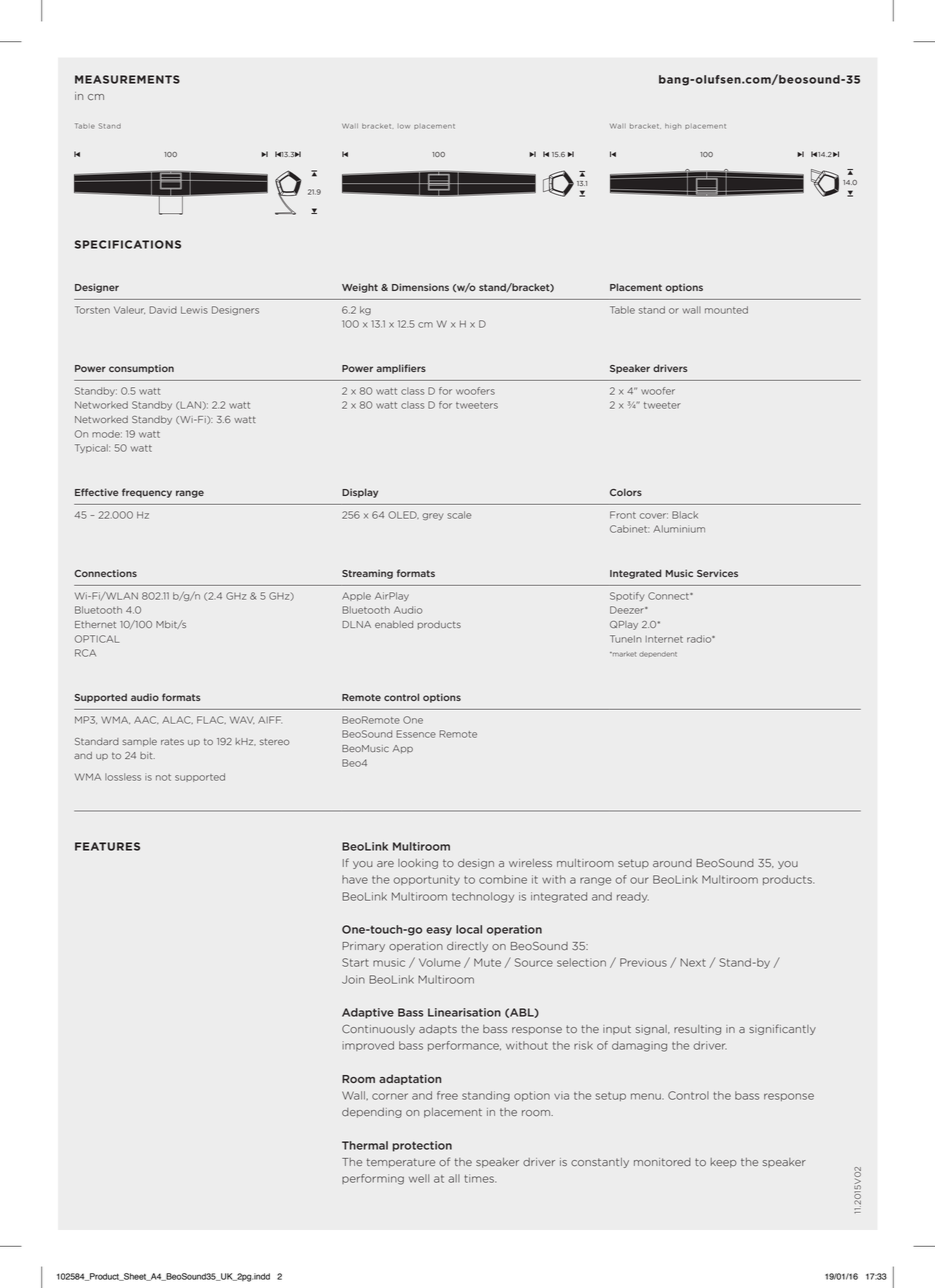 This document has height=1288, width=935. Describe the element at coordinates (147, 493) in the document. I see `frequency` at that location.
